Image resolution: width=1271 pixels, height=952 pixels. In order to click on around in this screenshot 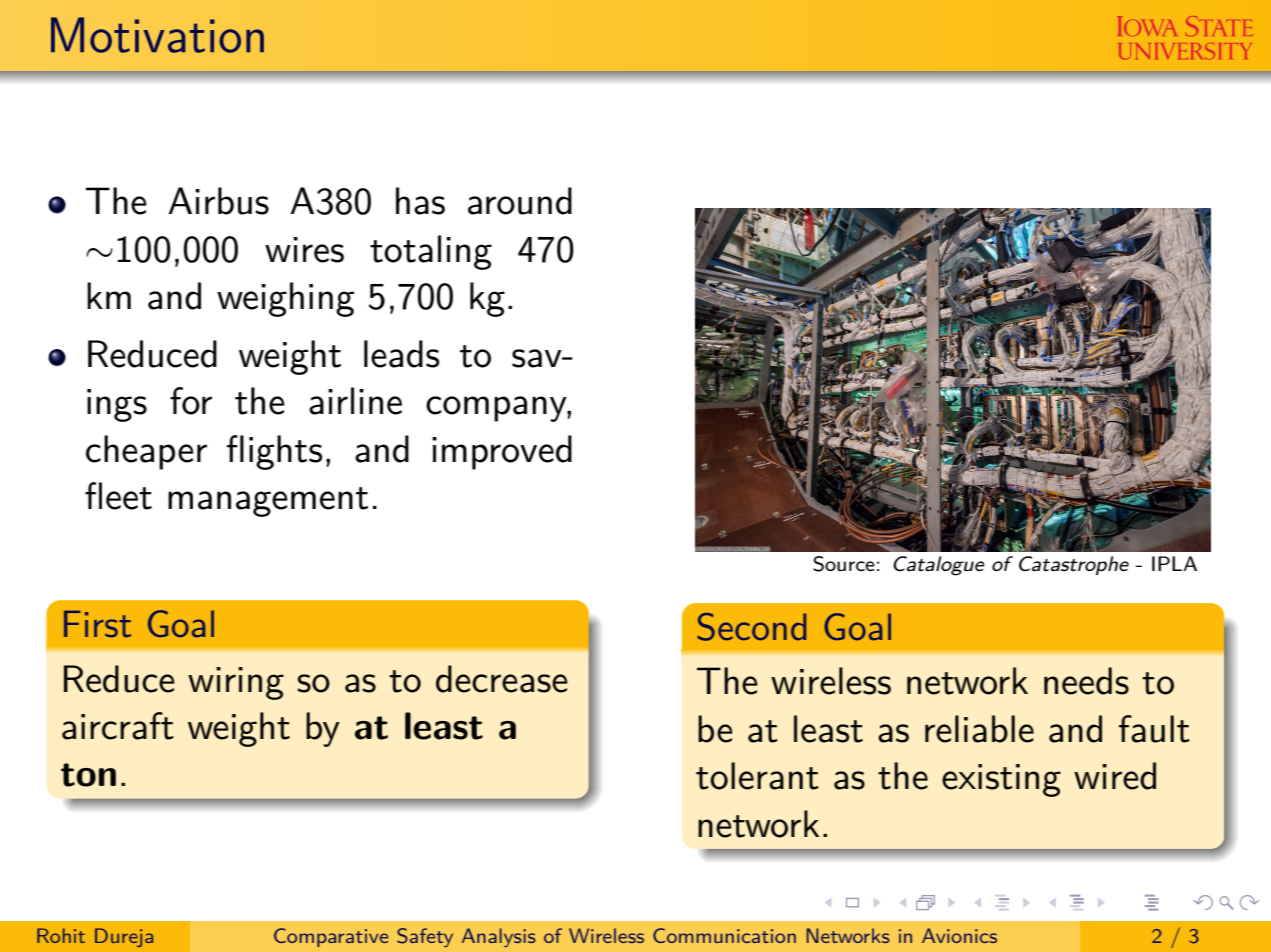, I will do `click(520, 201)`.
